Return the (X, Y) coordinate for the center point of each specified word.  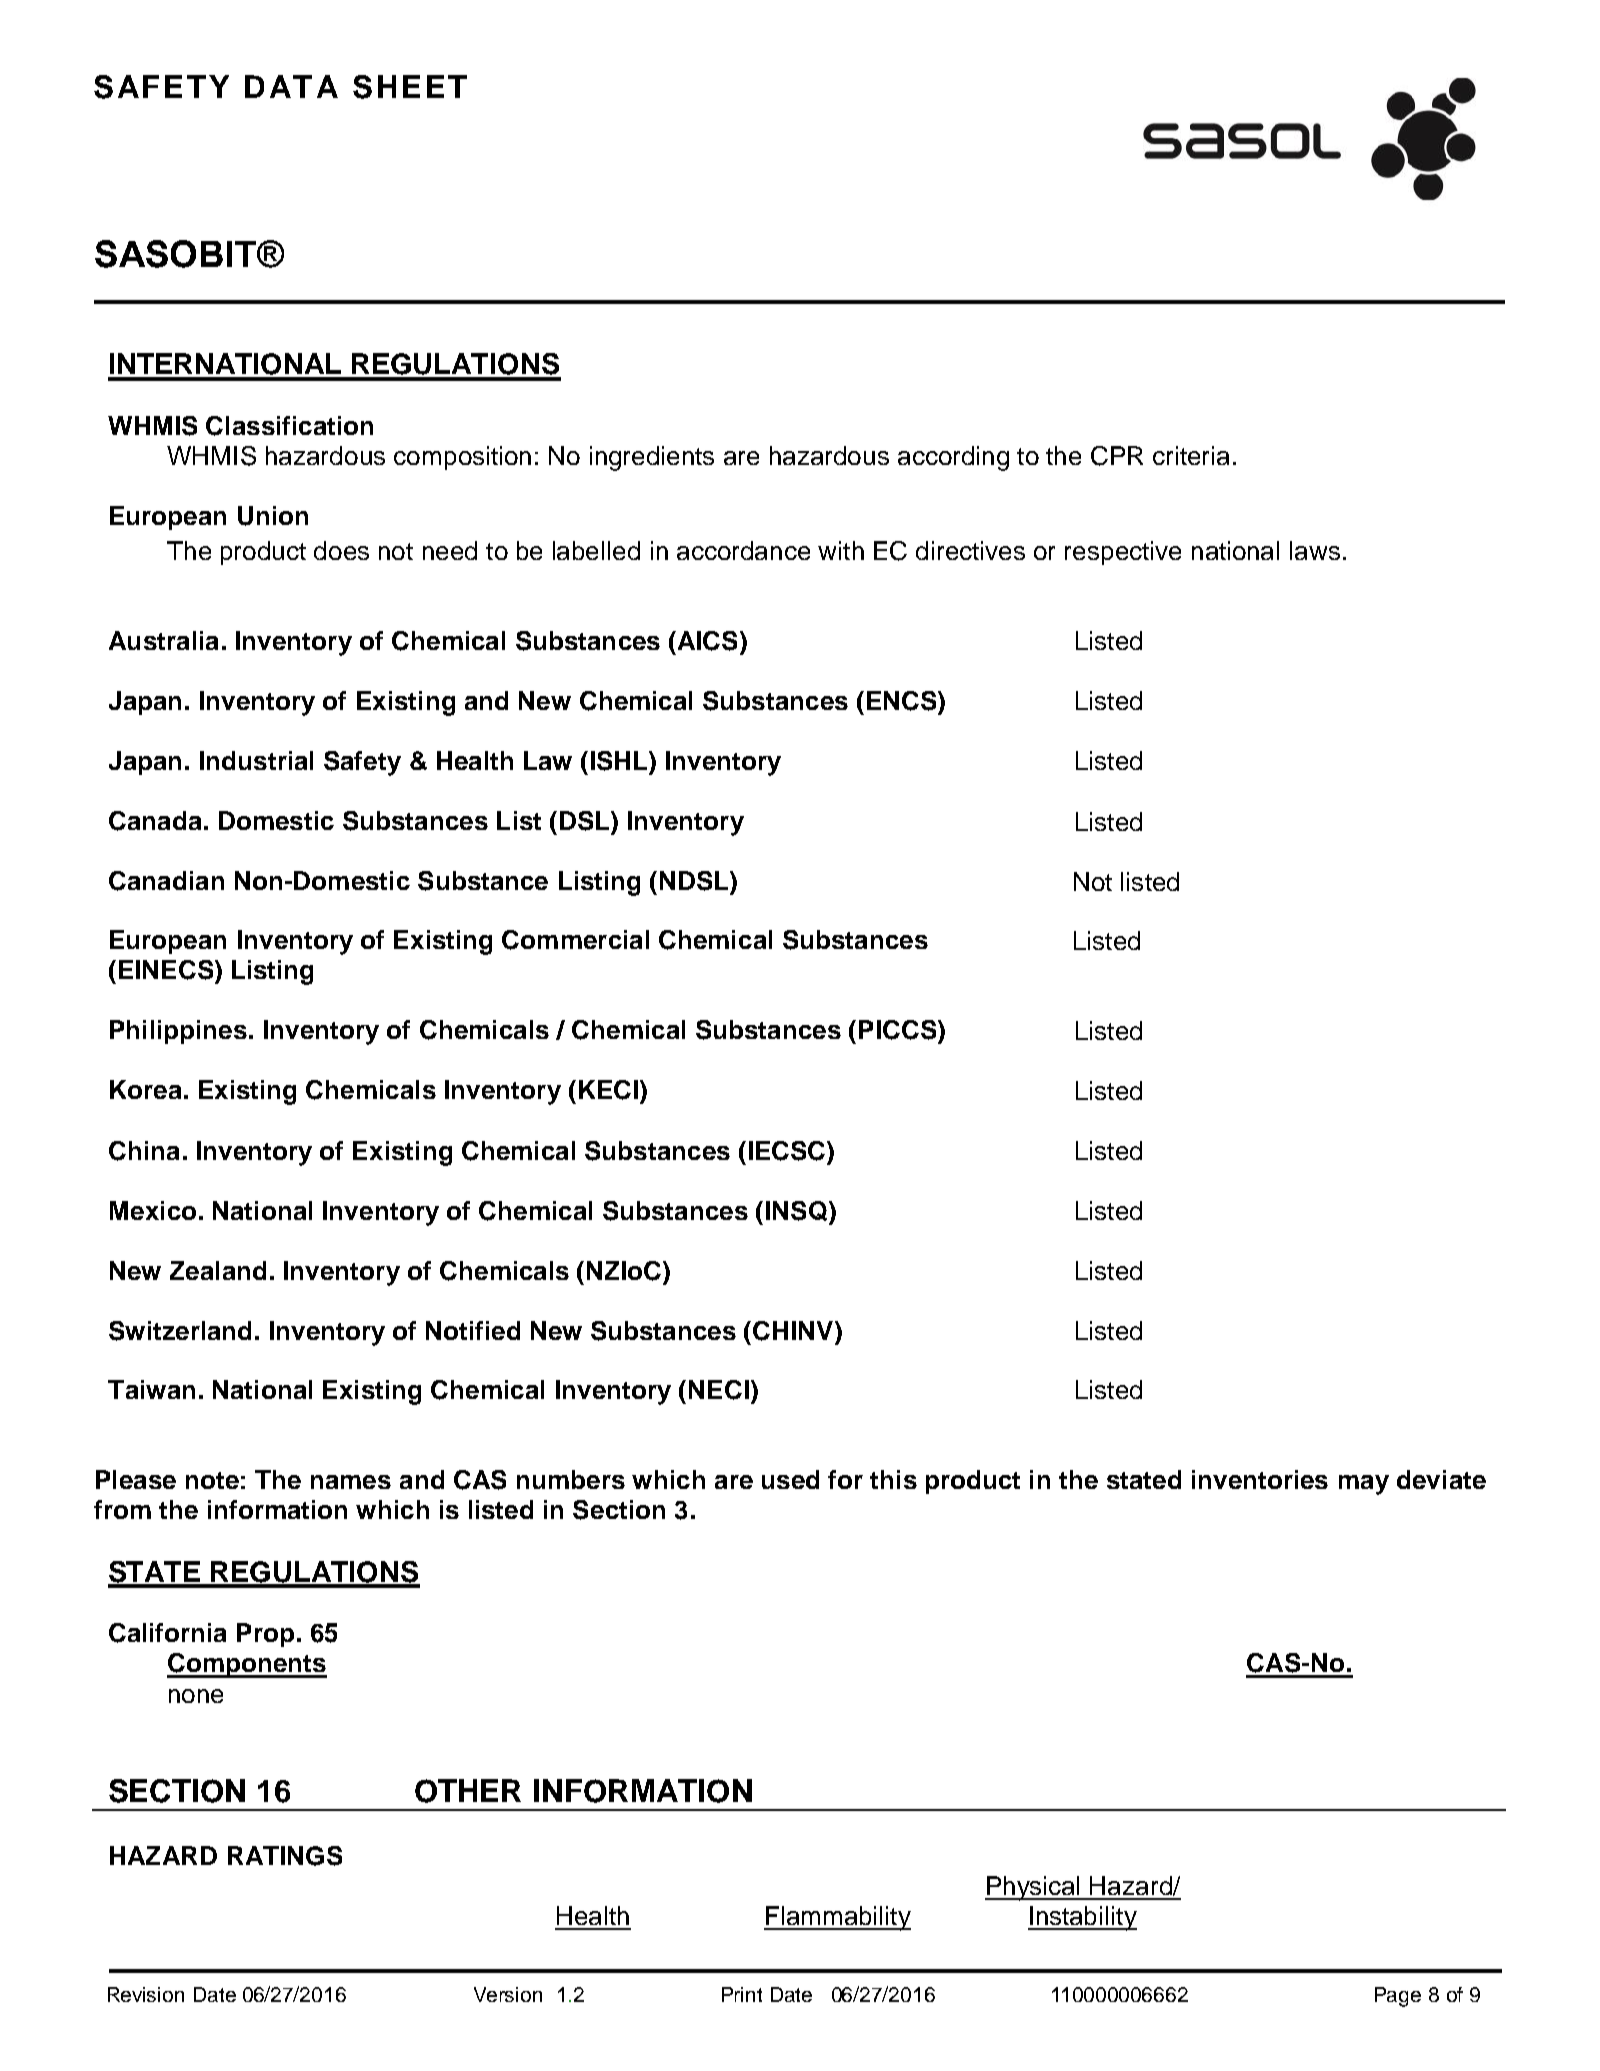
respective (1123, 553)
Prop (265, 1635)
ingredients (652, 458)
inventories (1260, 1479)
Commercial (575, 940)
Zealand (218, 1270)
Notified (473, 1330)
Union (273, 516)
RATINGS (285, 1856)
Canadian (166, 881)
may (1364, 1485)
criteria (1191, 455)
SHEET (410, 87)
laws (1315, 550)
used (790, 1479)
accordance (743, 550)
